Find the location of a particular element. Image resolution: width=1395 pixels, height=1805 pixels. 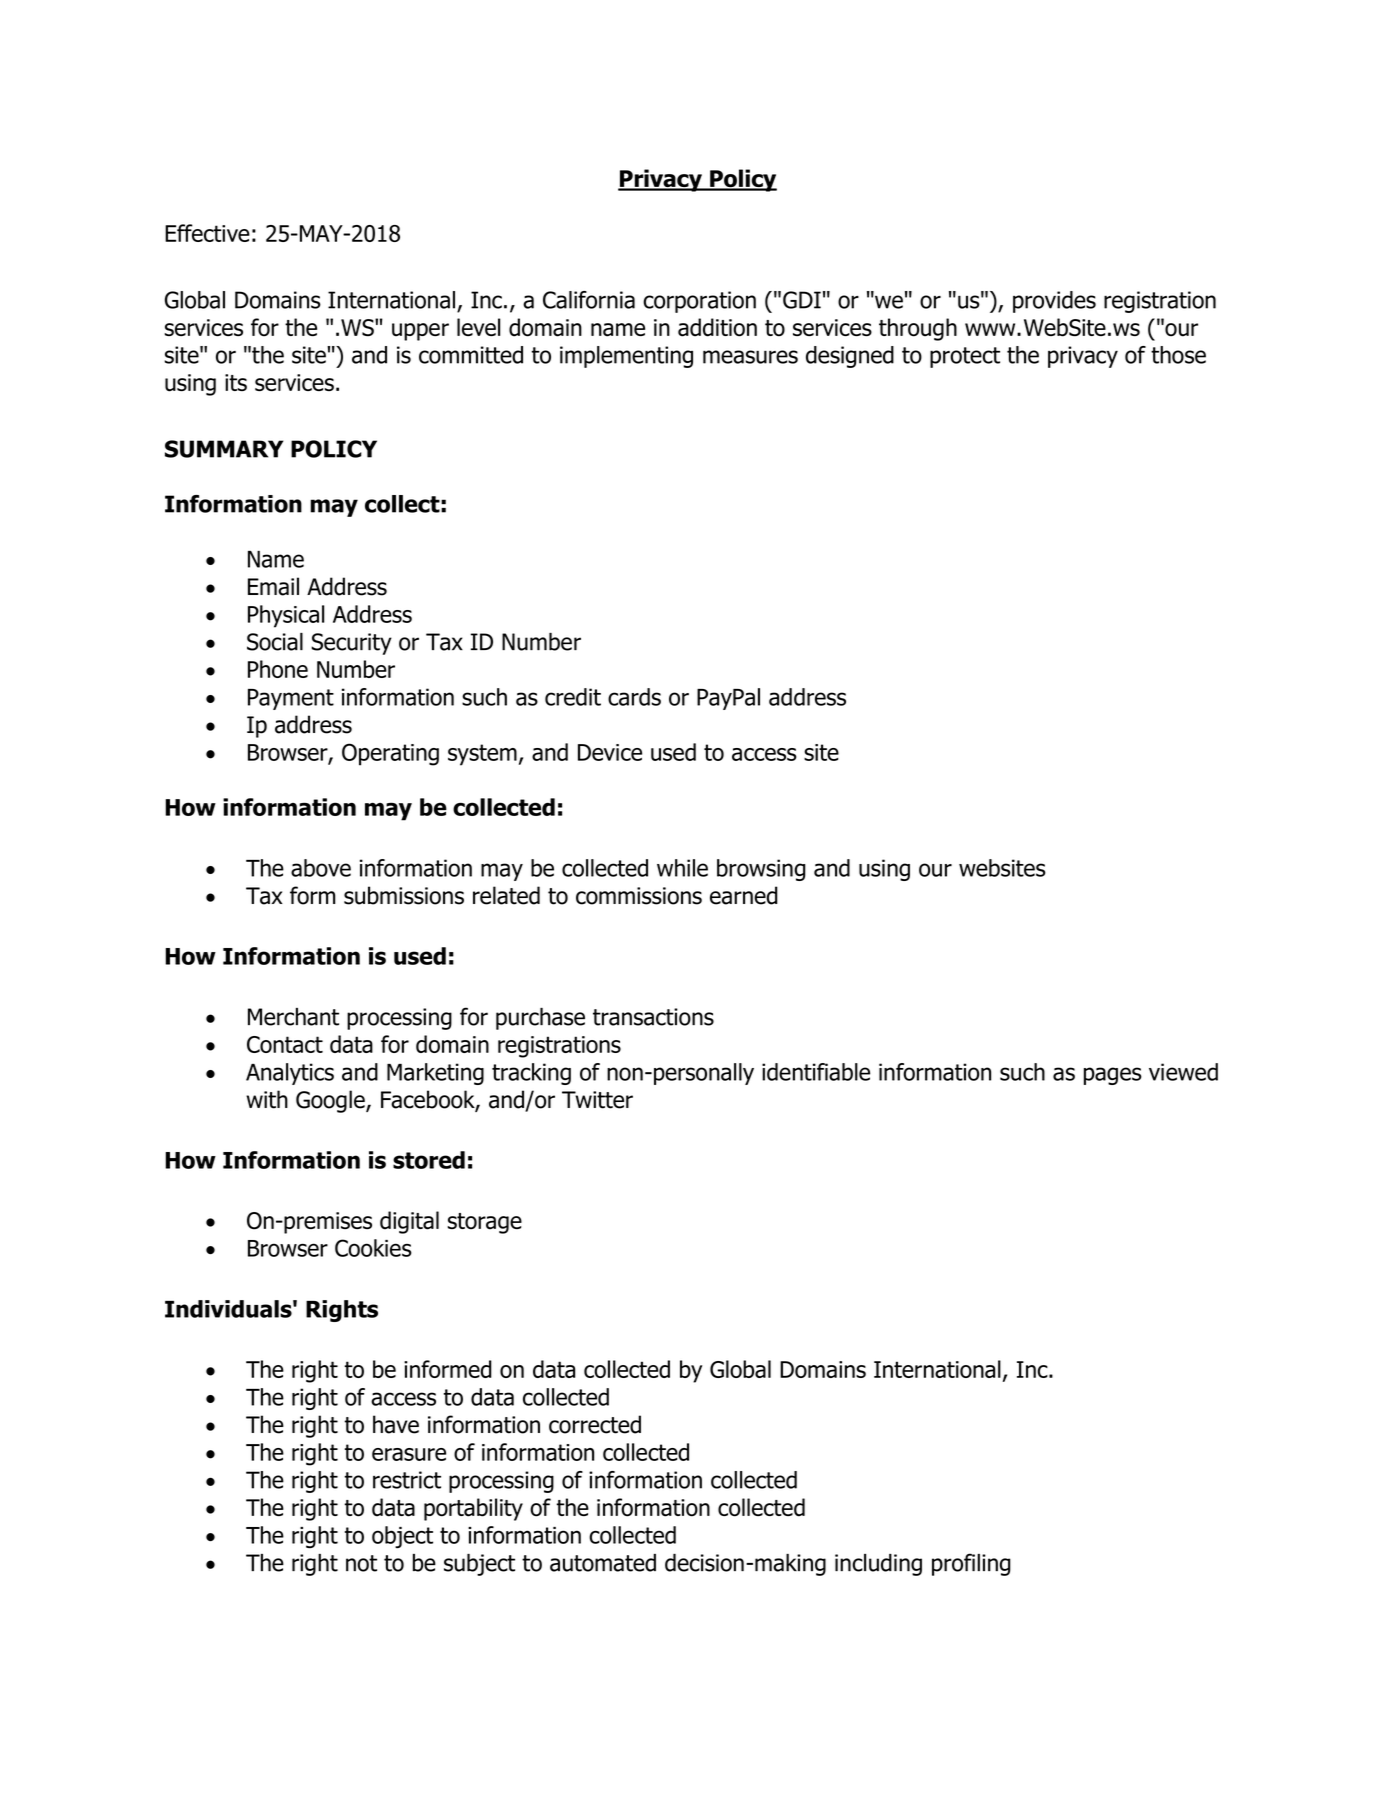

above is located at coordinates (321, 868).
